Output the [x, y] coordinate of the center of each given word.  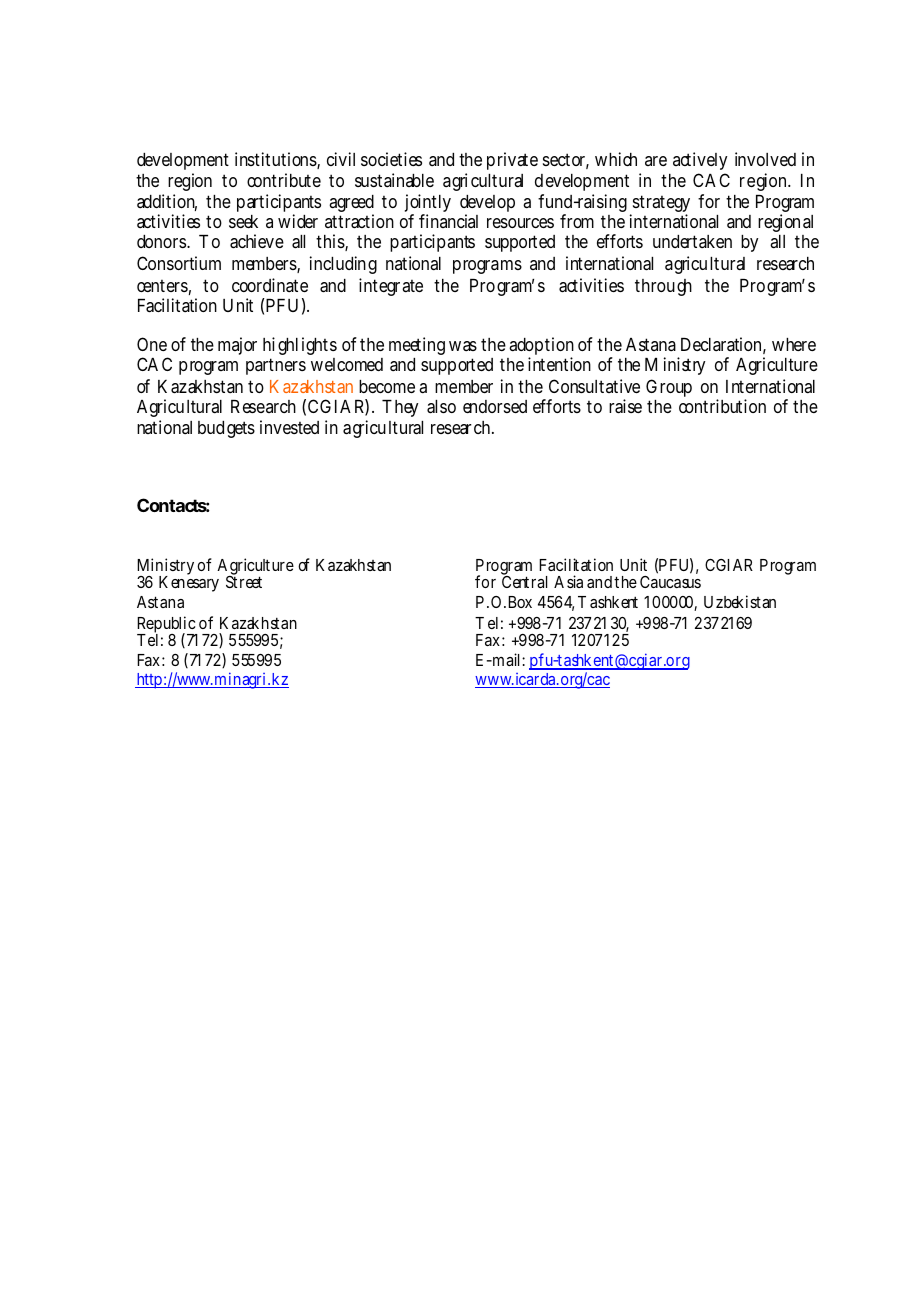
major [237, 346]
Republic [167, 625]
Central [524, 582]
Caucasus [670, 582]
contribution [722, 406]
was [463, 346]
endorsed [495, 406]
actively [700, 161]
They [400, 408]
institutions [276, 160]
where [794, 344]
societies [391, 159]
